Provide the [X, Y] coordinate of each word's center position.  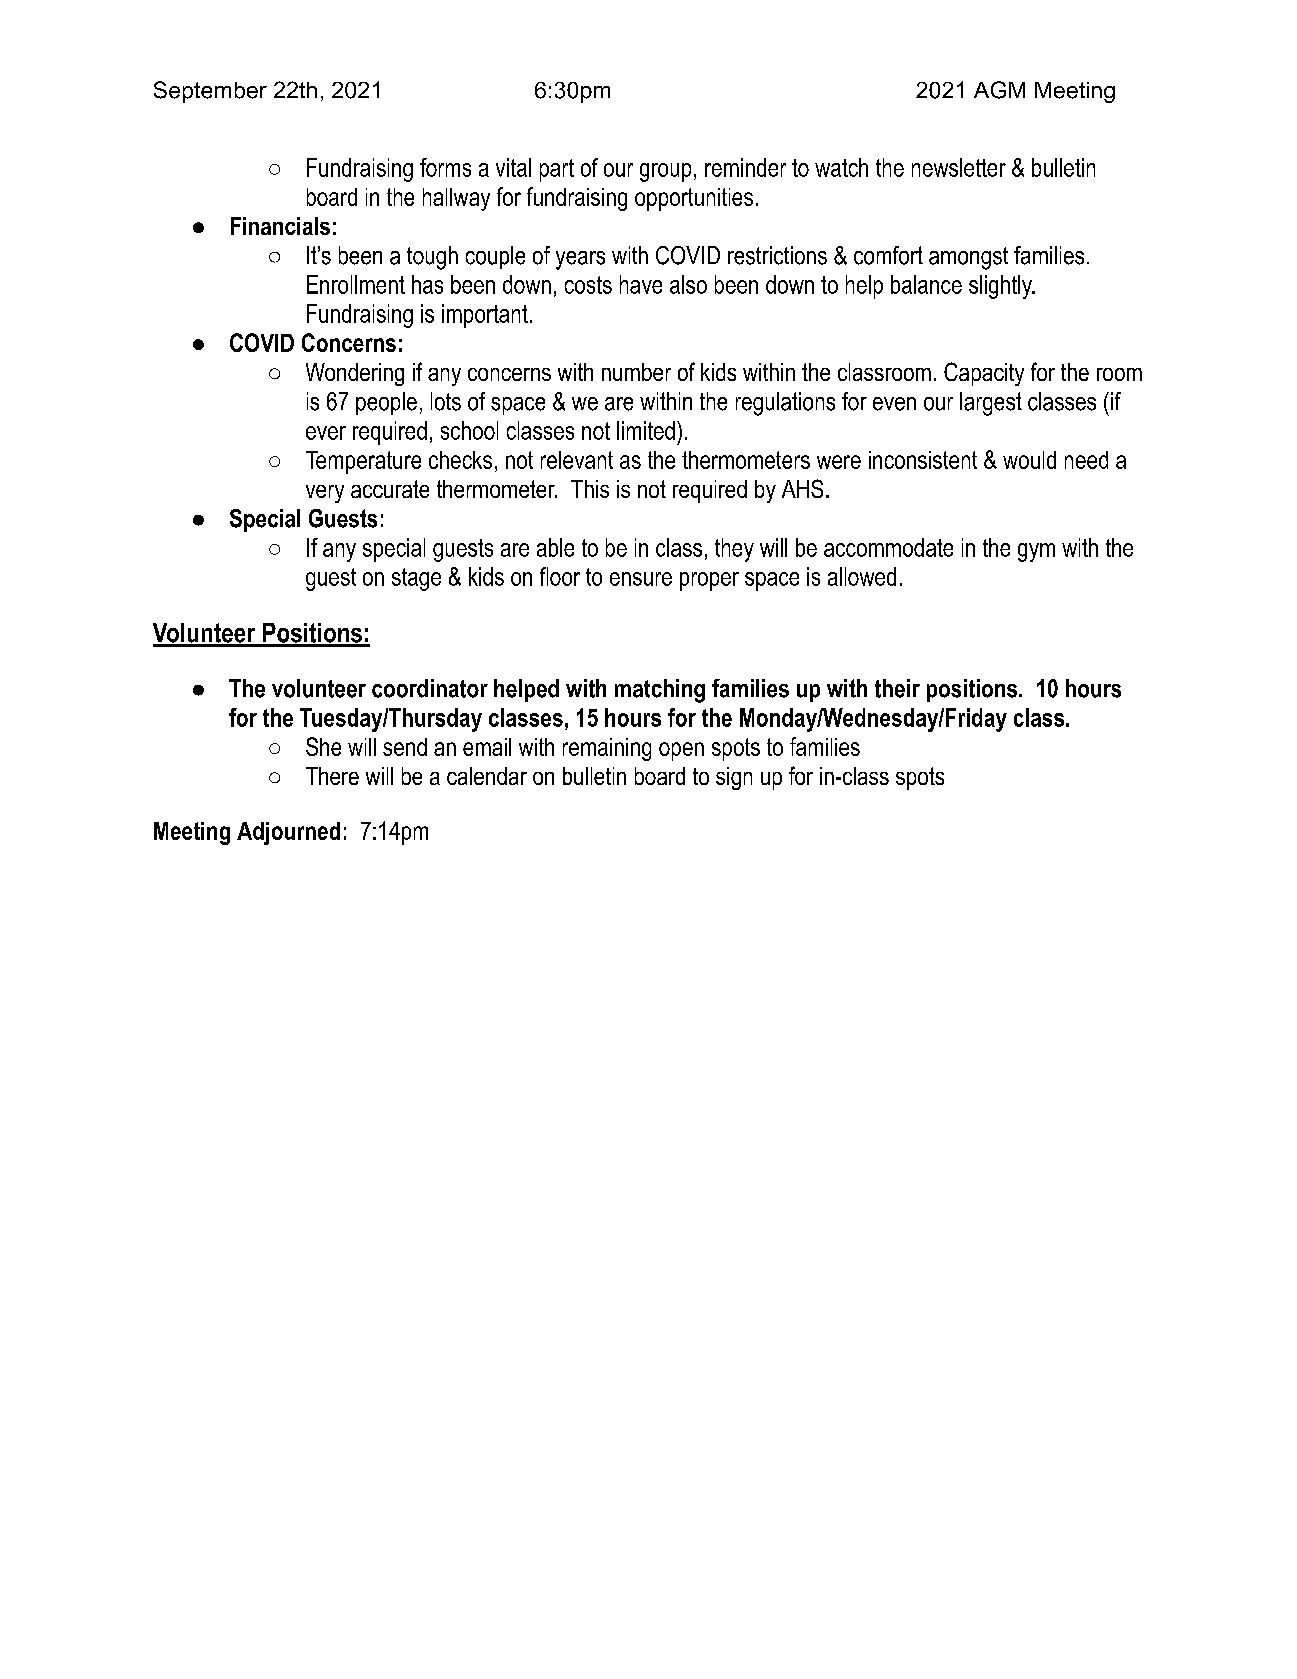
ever [326, 433]
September [210, 92]
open [681, 751]
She [323, 746]
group [665, 172]
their [897, 688]
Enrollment [356, 284]
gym [1036, 552]
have [641, 284]
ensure [641, 579]
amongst [968, 258]
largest [991, 404]
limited [646, 430]
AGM [999, 90]
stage [416, 579]
